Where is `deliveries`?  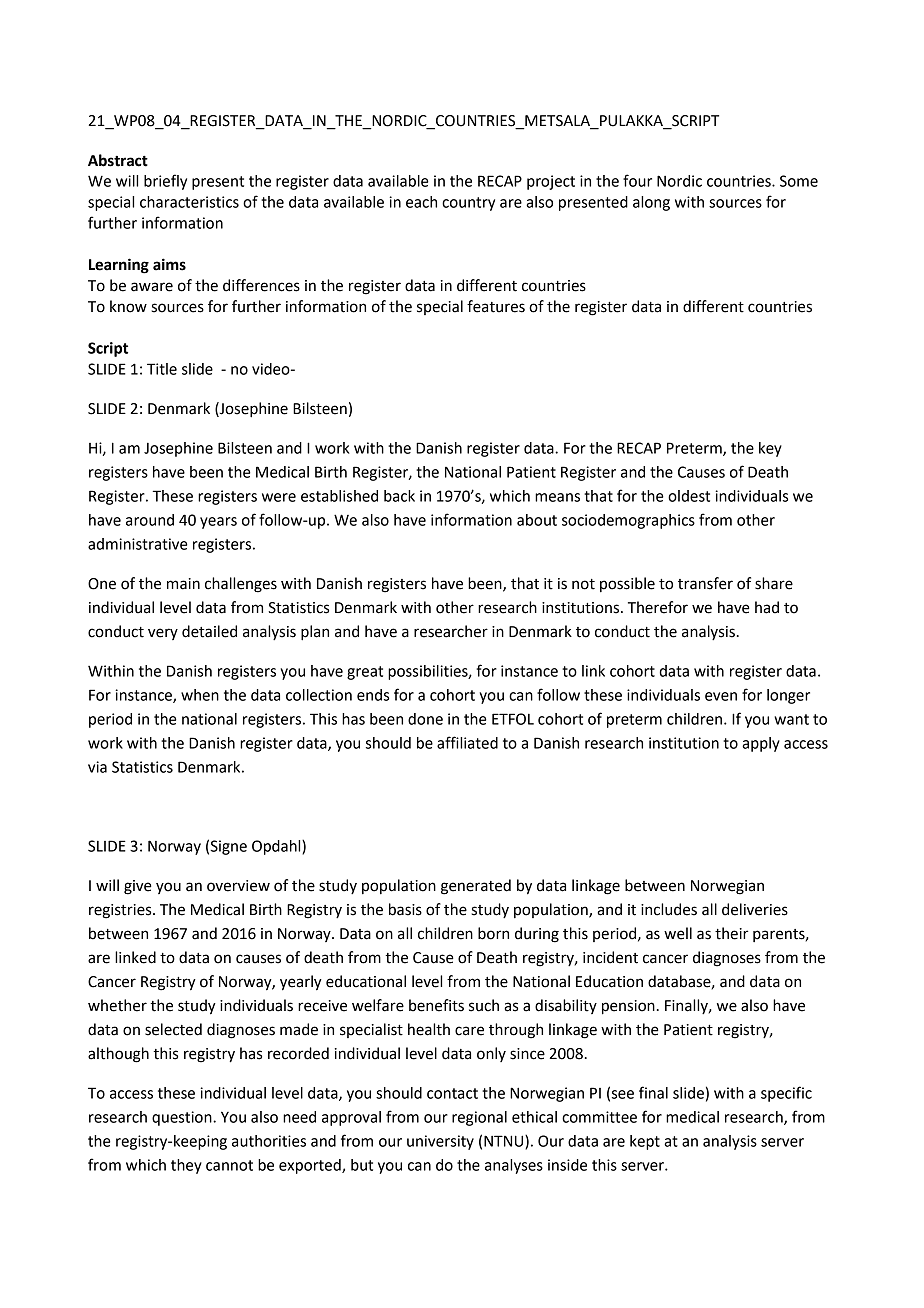 deliveries is located at coordinates (755, 909).
